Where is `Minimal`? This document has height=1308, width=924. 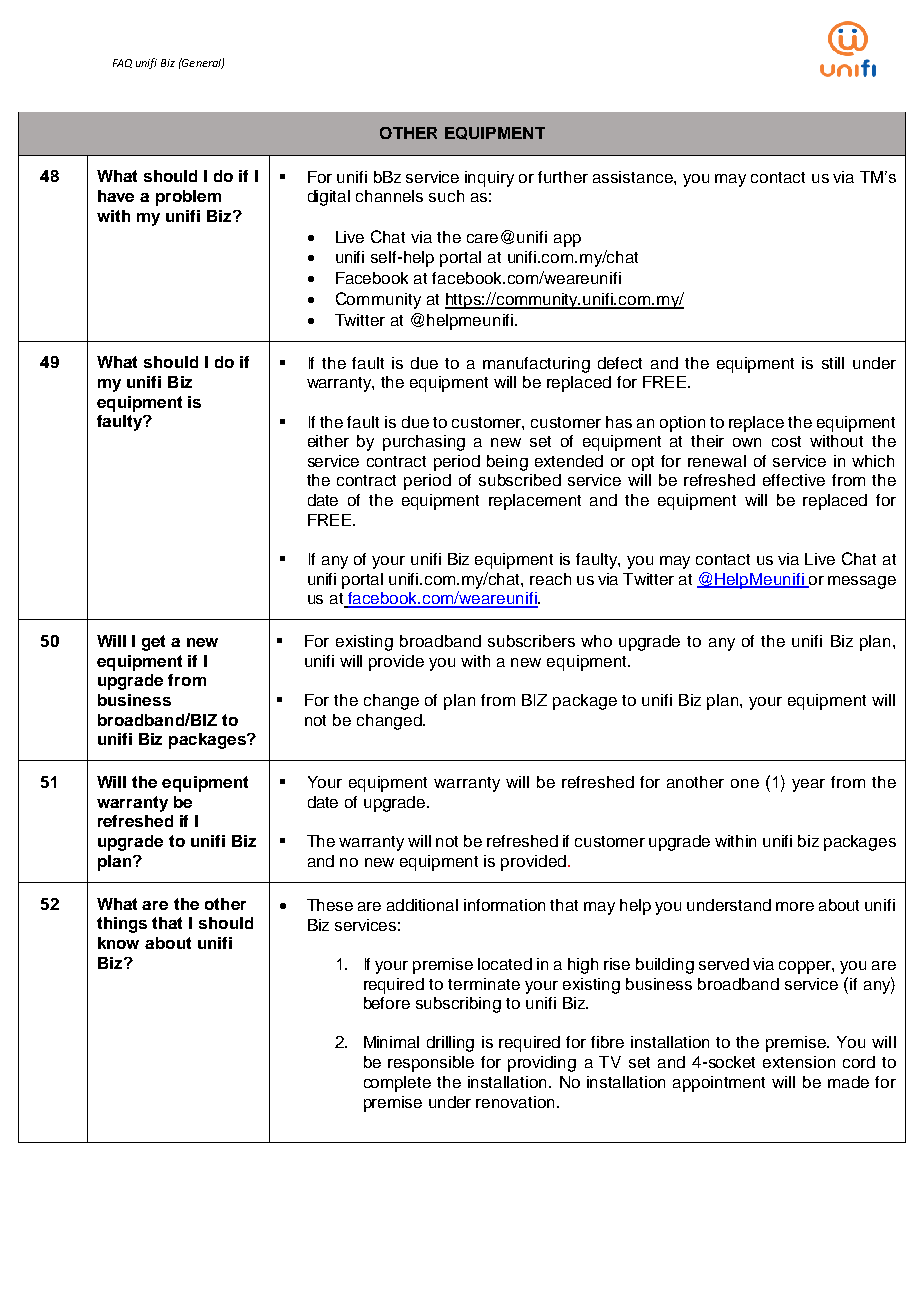
Minimal is located at coordinates (391, 1042).
